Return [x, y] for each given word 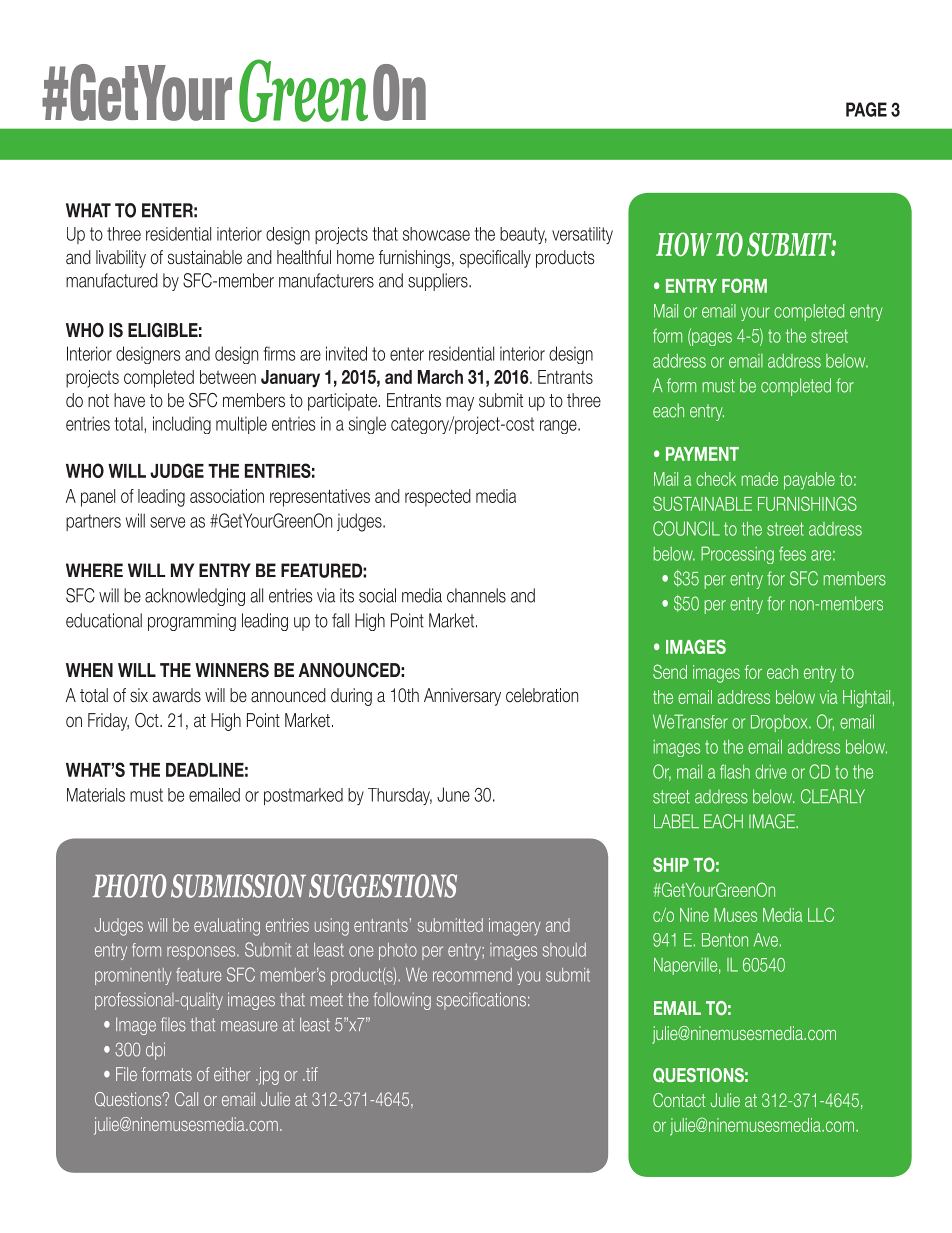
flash [735, 771]
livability [121, 259]
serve [167, 522]
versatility [582, 235]
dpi [155, 1051]
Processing [737, 555]
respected [438, 498]
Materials [96, 795]
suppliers [439, 282]
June [453, 794]
